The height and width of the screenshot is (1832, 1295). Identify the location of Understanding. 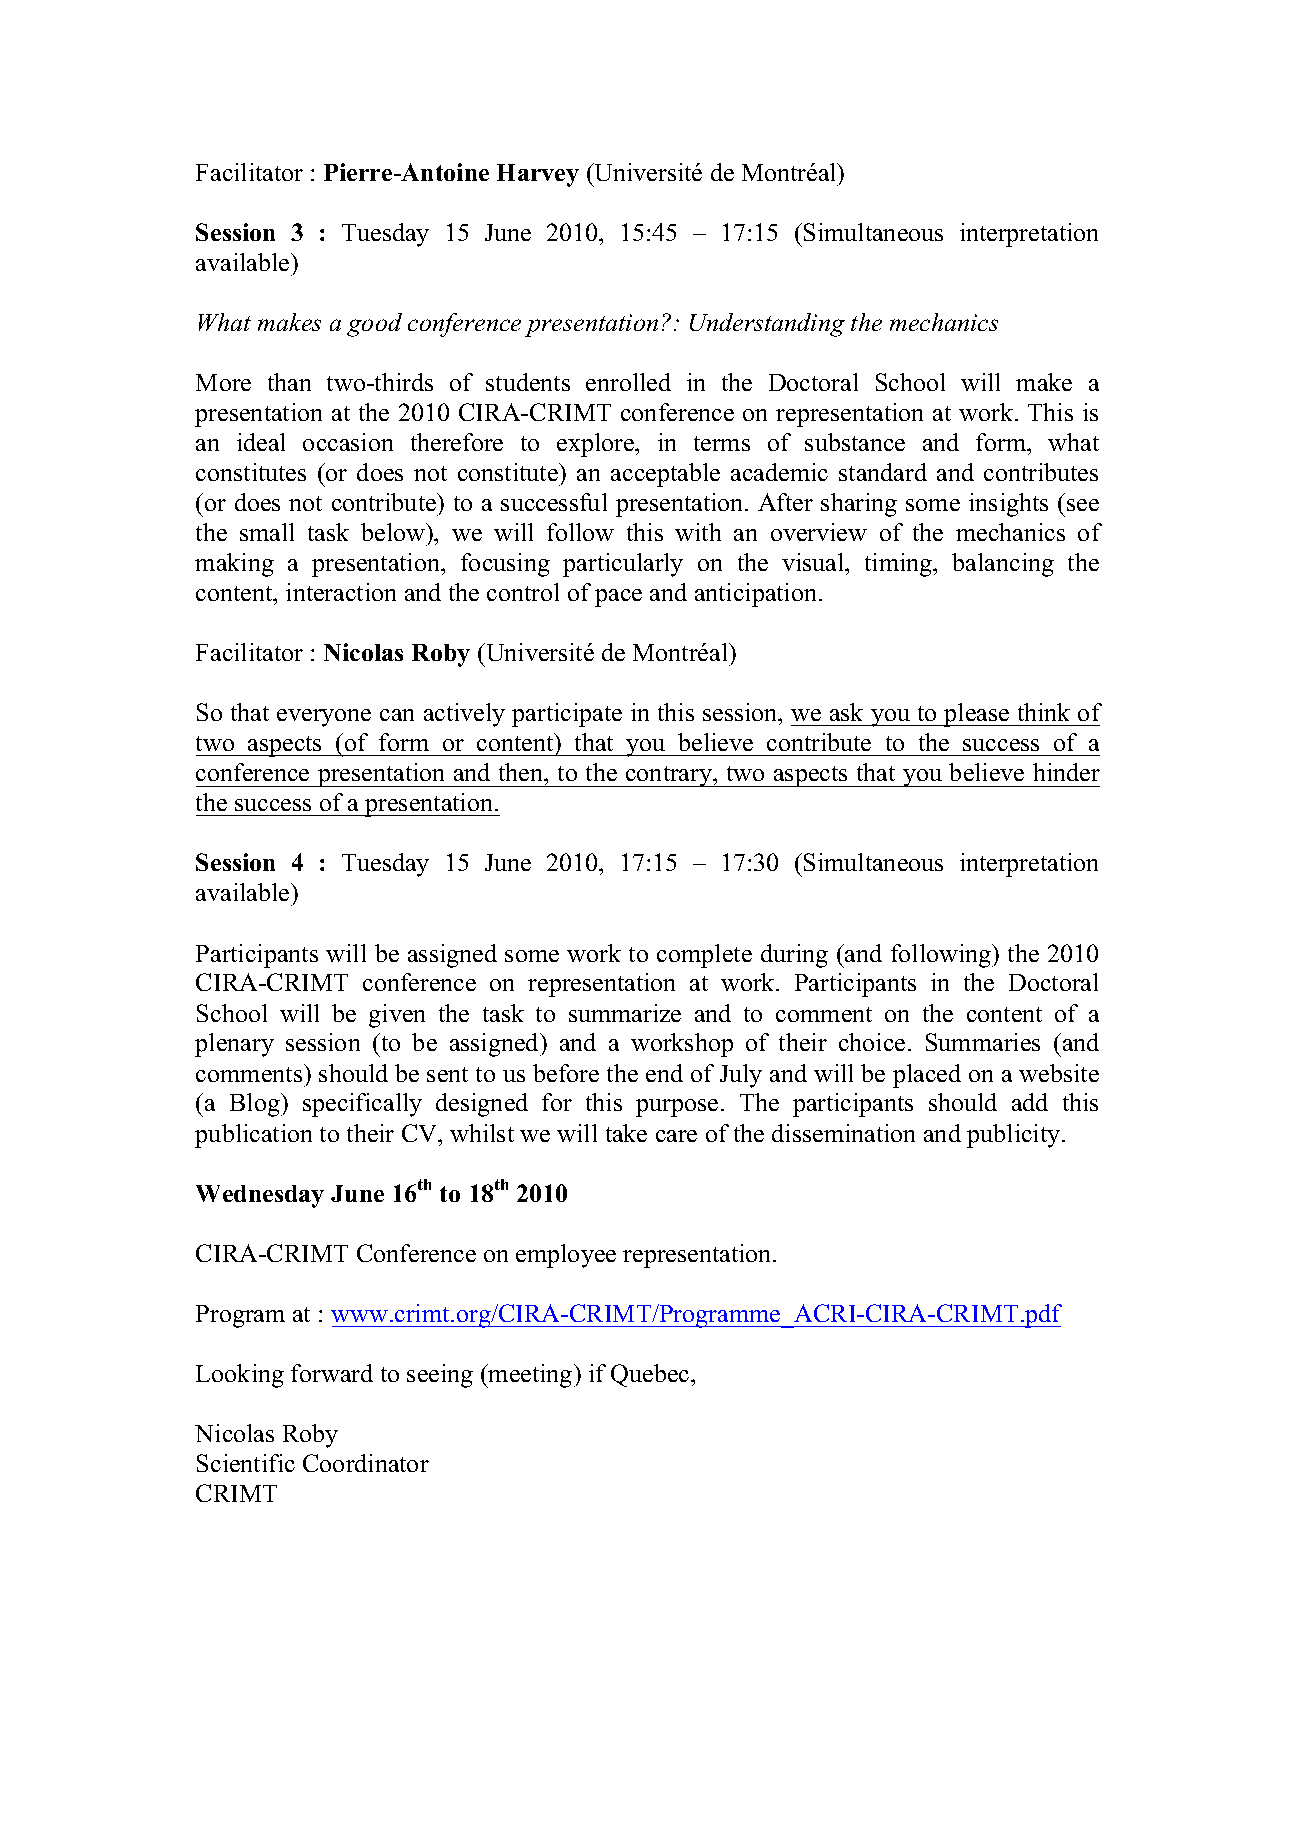
(767, 325).
